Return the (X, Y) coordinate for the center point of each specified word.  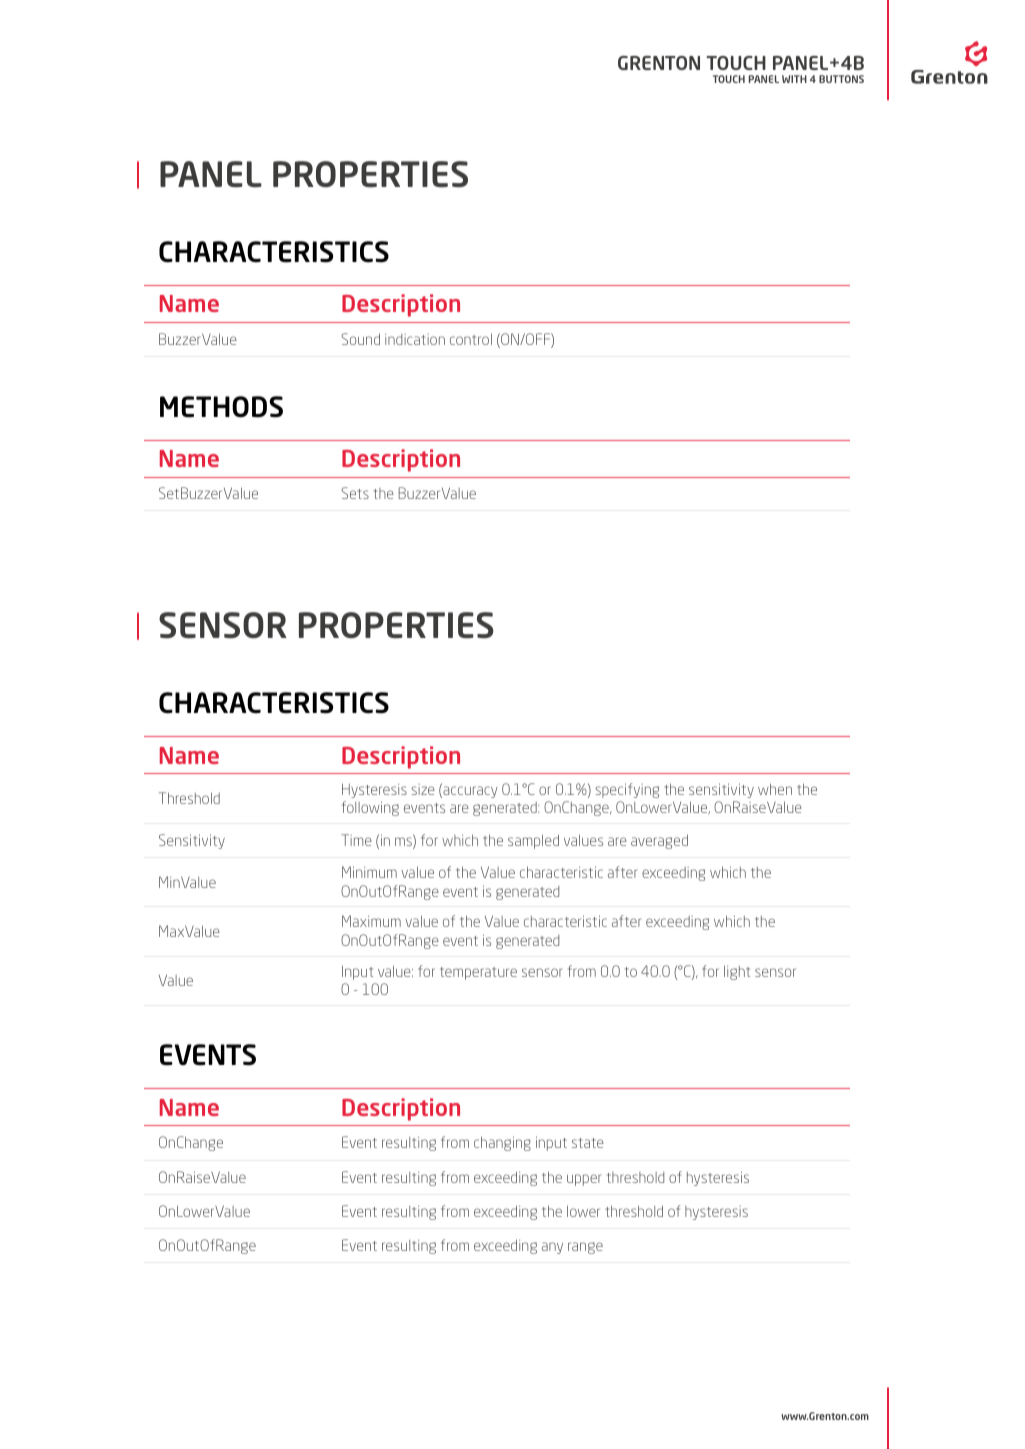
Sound (360, 339)
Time (356, 840)
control (471, 339)
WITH (794, 79)
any (552, 1248)
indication (415, 339)
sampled (533, 841)
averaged (659, 841)
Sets (355, 493)
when (775, 789)
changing (502, 1143)
